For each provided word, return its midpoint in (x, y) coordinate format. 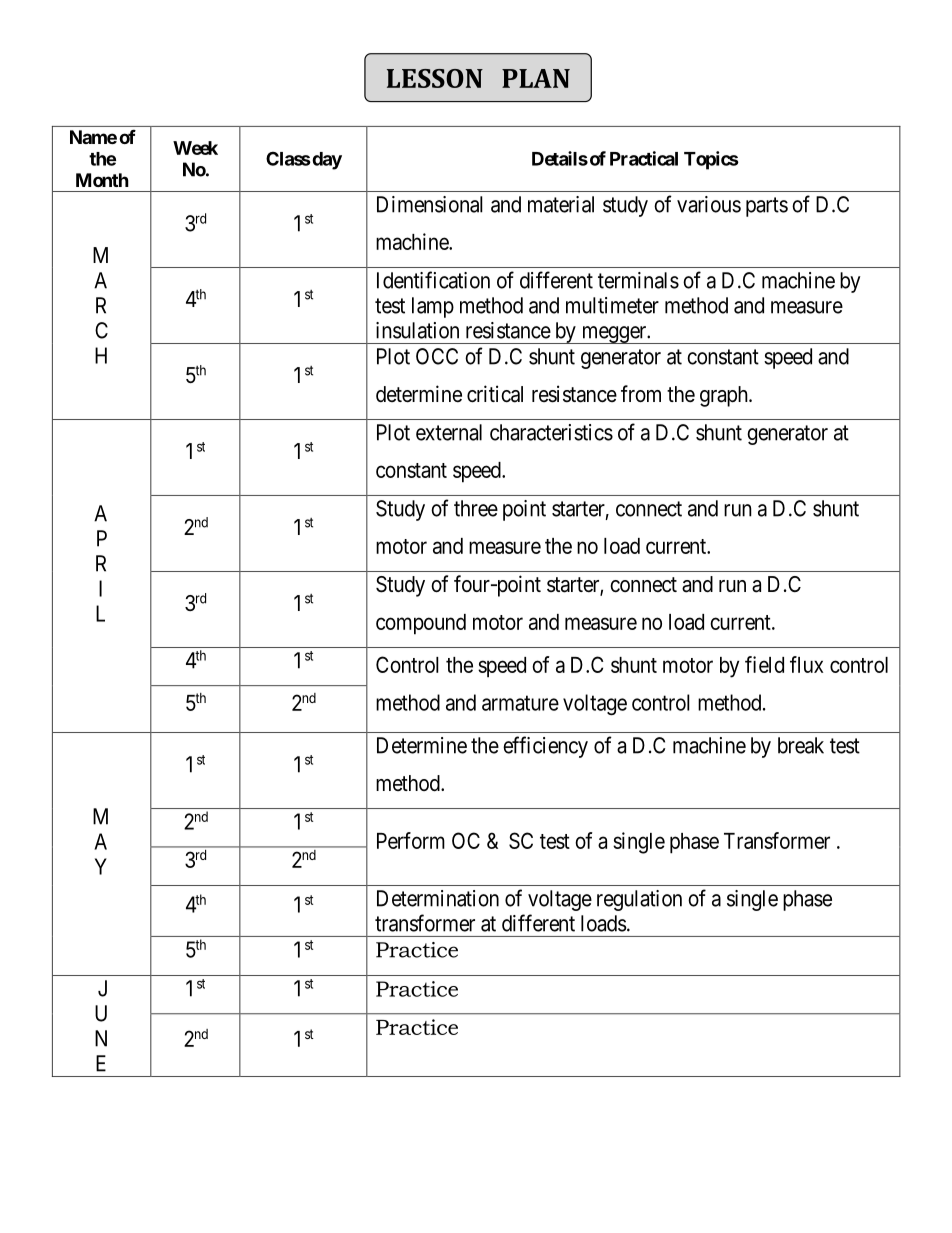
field (764, 664)
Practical (644, 158)
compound (421, 624)
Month (102, 180)
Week (195, 148)
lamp (433, 307)
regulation (639, 900)
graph (725, 396)
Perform (411, 840)
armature (520, 703)
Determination (438, 898)
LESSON (435, 78)
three (476, 508)
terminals (638, 280)
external (449, 432)
